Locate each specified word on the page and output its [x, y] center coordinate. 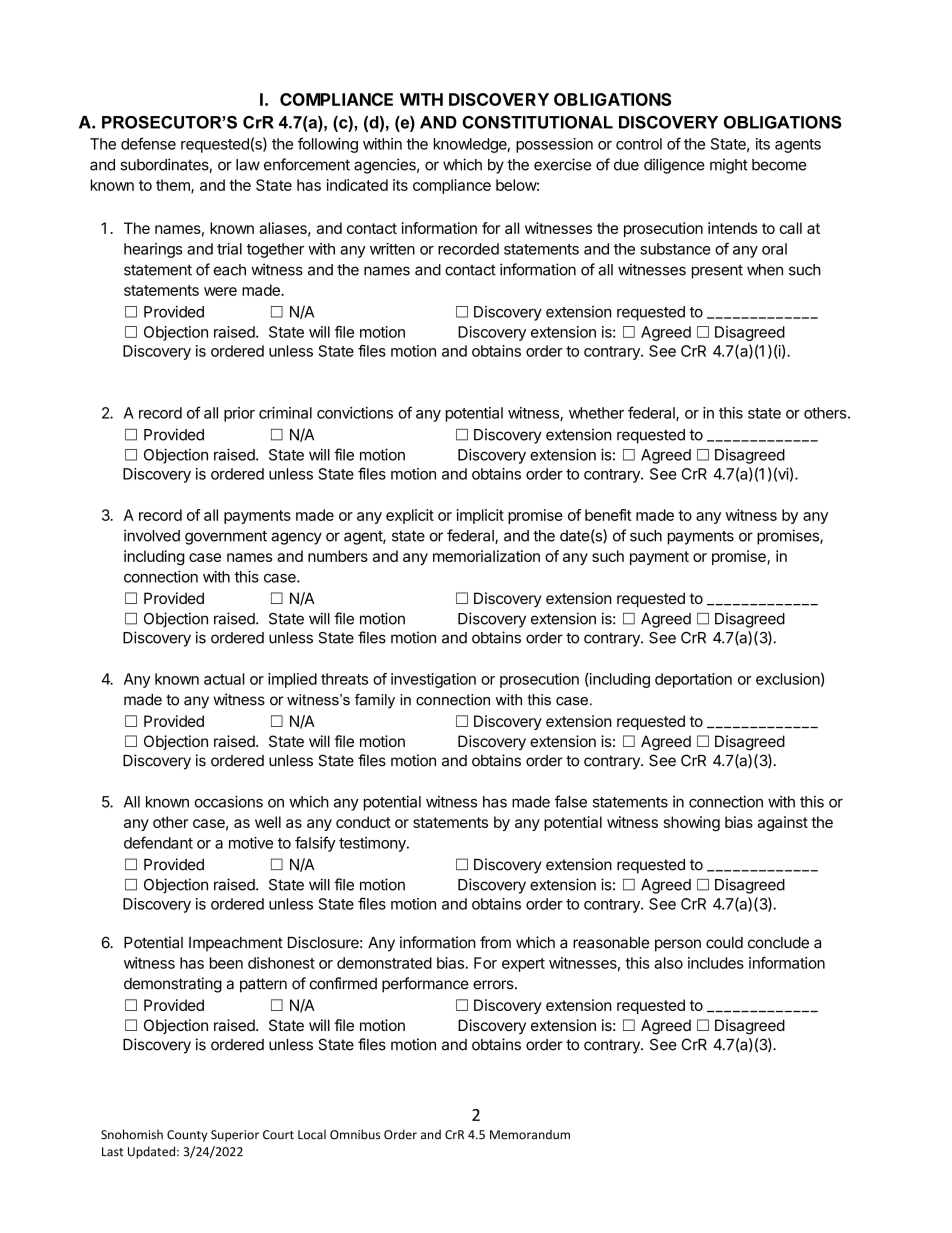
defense [148, 143]
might [729, 166]
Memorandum [530, 1134]
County [187, 1136]
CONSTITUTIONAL [538, 122]
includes [716, 963]
